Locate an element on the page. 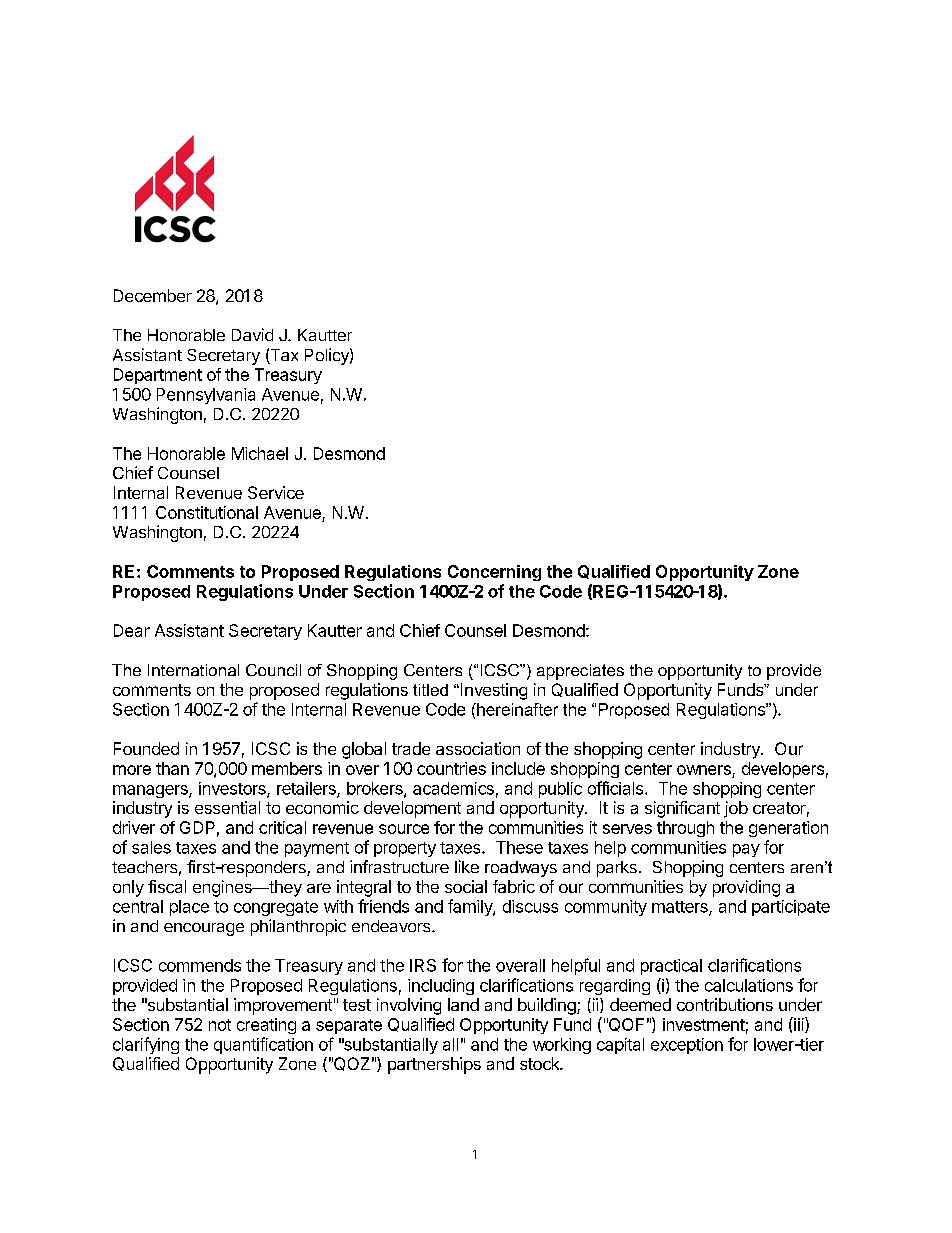 Image resolution: width=952 pixels, height=1233 pixels. International is located at coordinates (193, 670).
